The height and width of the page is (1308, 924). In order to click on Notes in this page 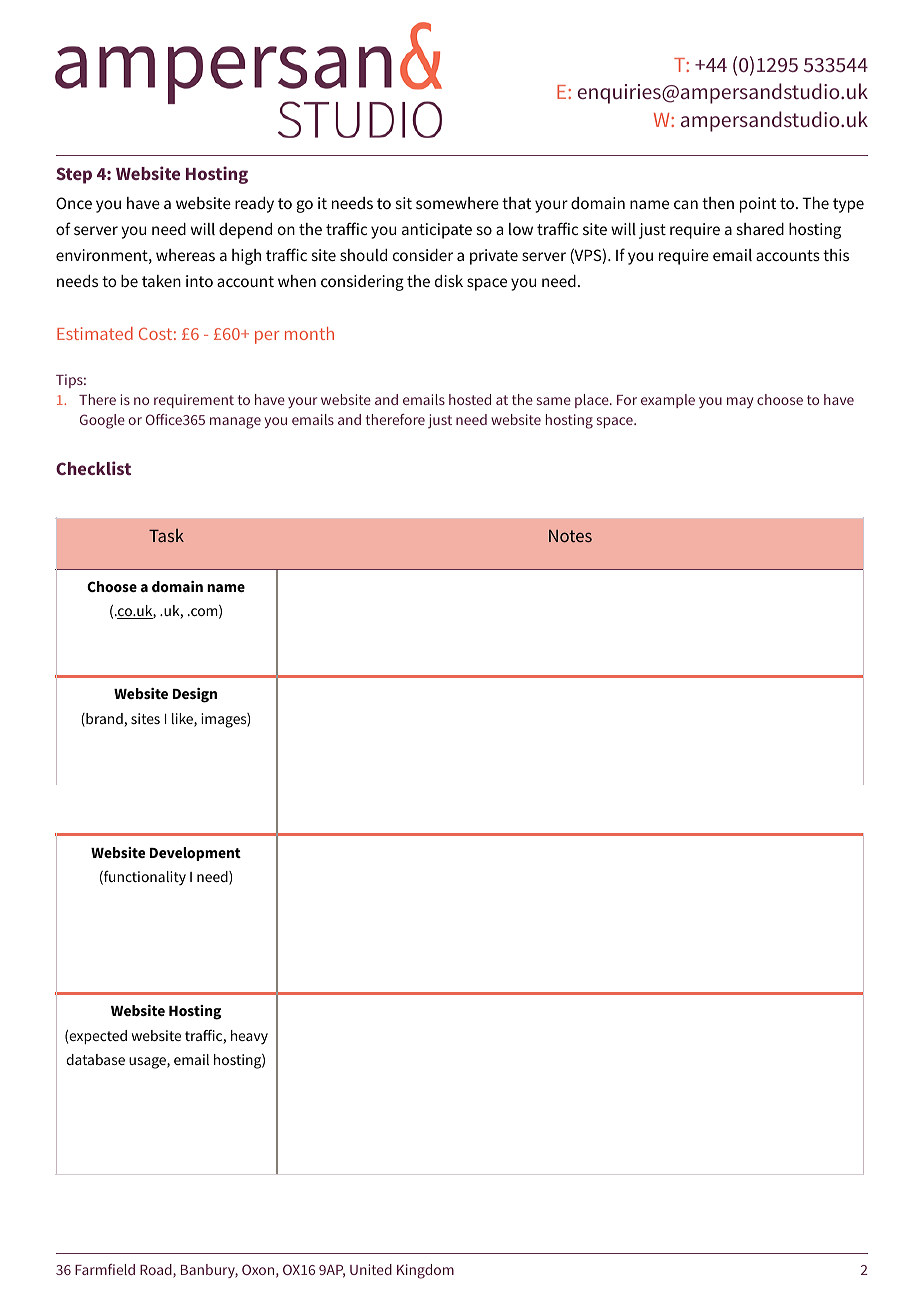, I will do `click(570, 536)`.
